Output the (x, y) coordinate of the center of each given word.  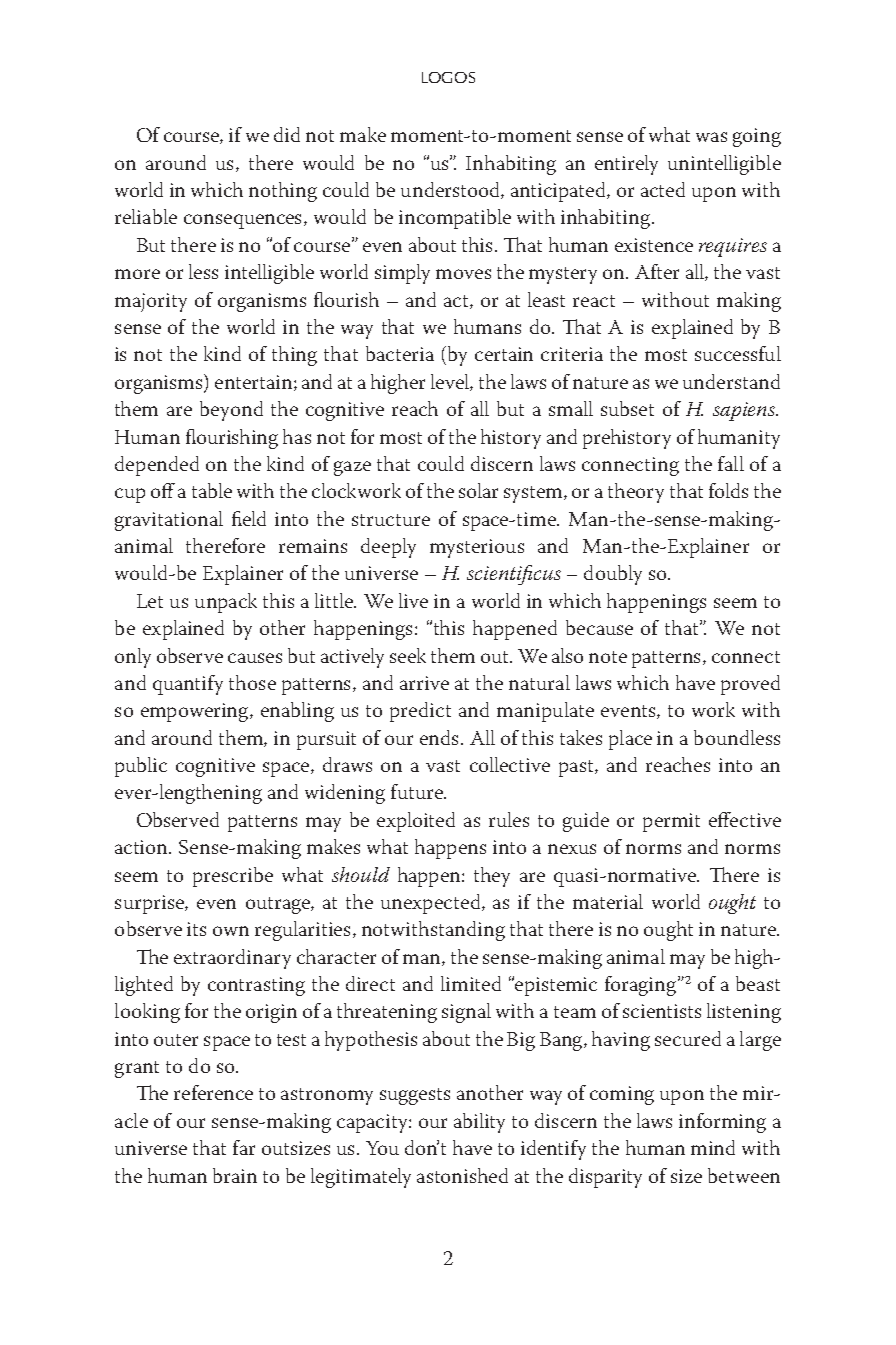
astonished (462, 1175)
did (287, 134)
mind (713, 1147)
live (413, 600)
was (711, 137)
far (244, 1147)
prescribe (233, 877)
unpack (226, 603)
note (608, 657)
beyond (231, 411)
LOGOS (448, 77)
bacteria (400, 353)
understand (731, 381)
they (492, 877)
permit (671, 822)
